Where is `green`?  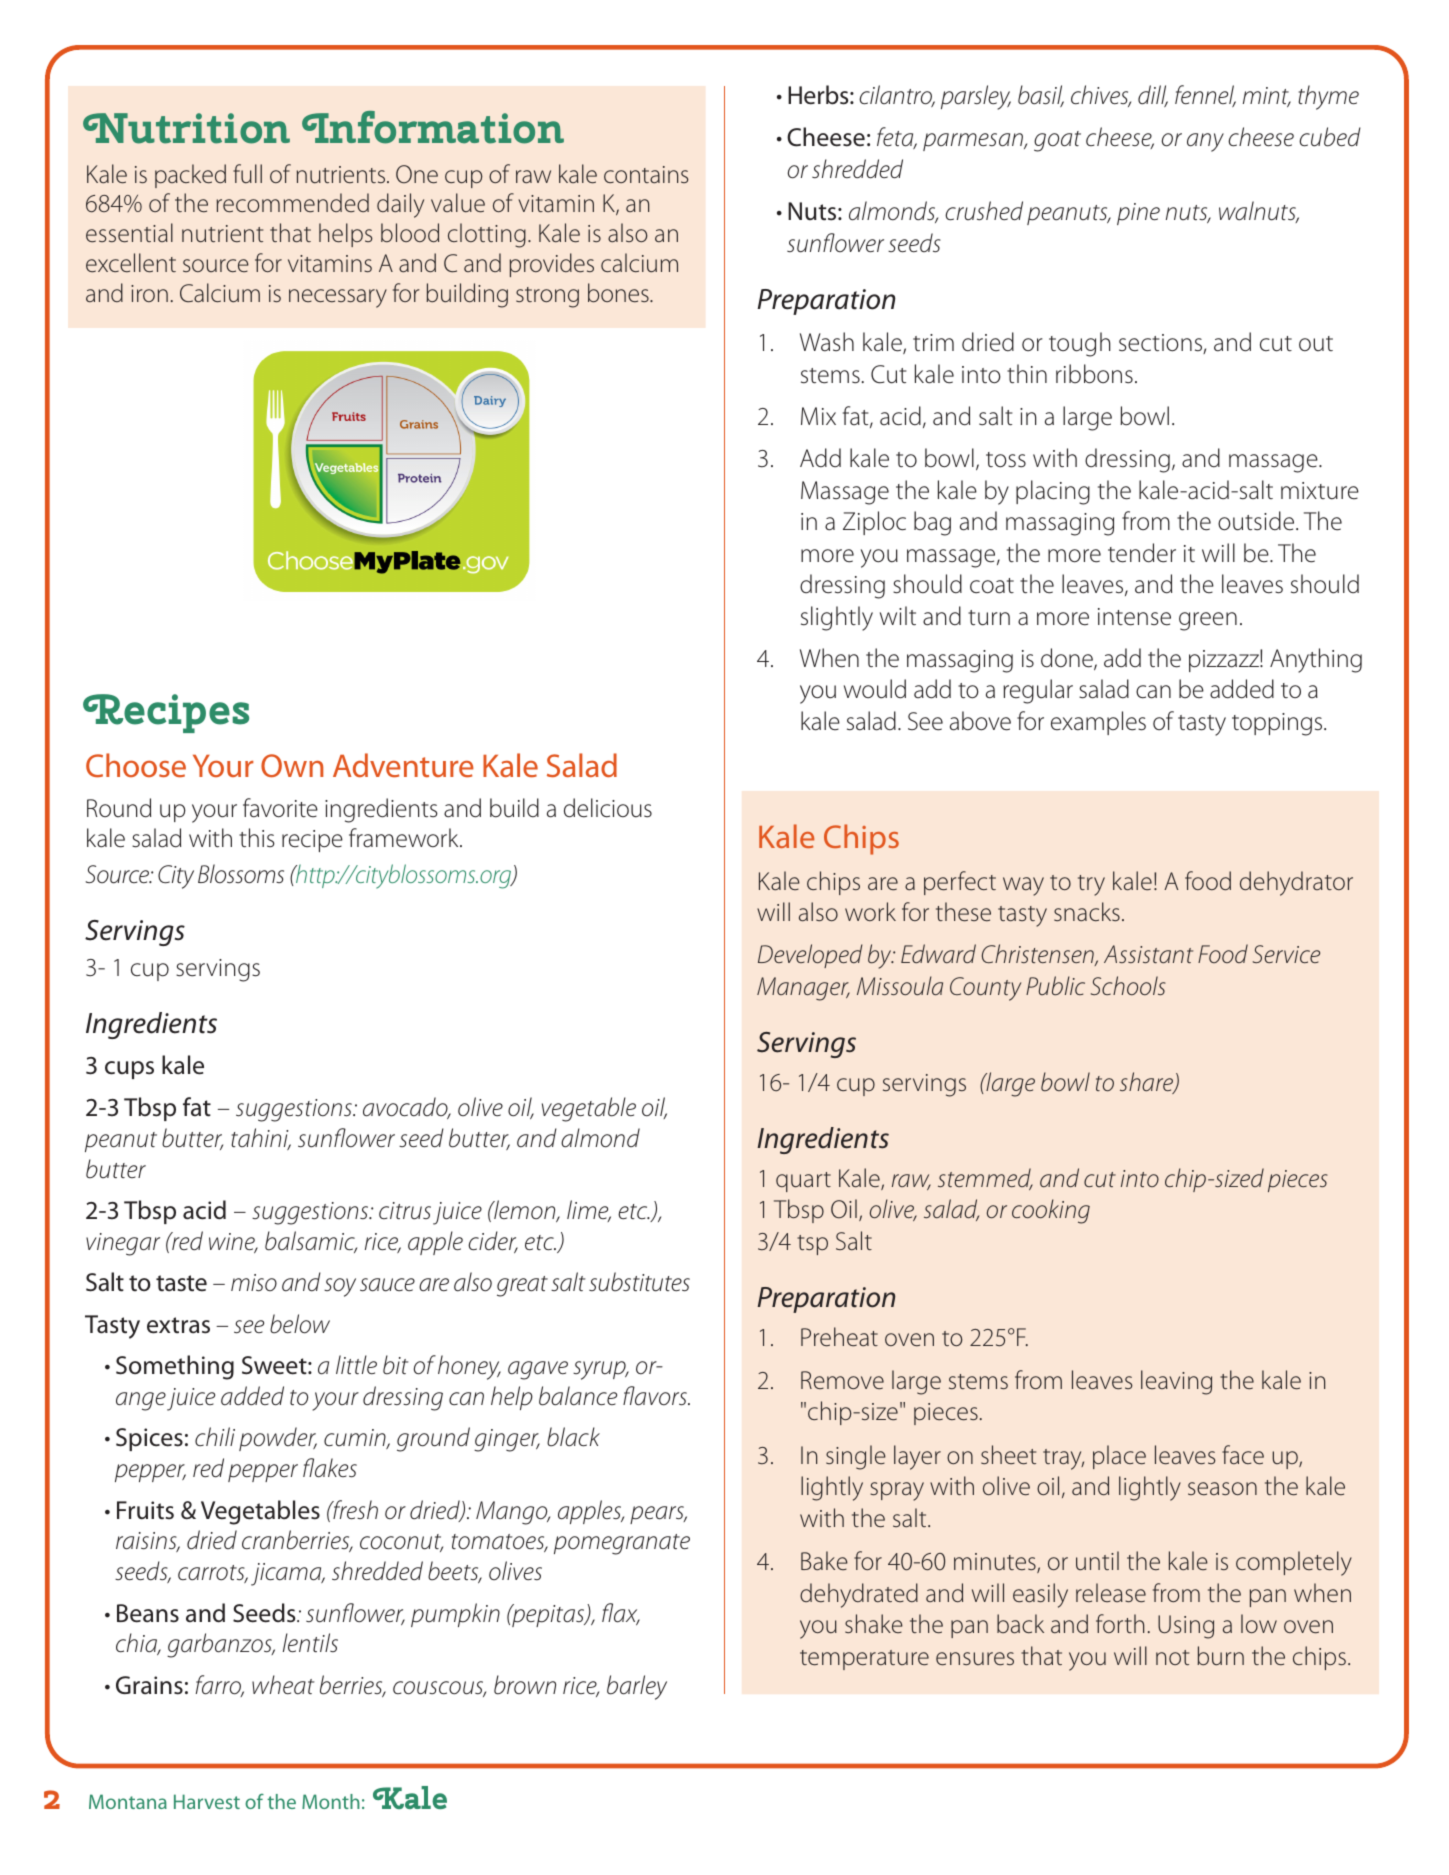 green is located at coordinates (1208, 621).
